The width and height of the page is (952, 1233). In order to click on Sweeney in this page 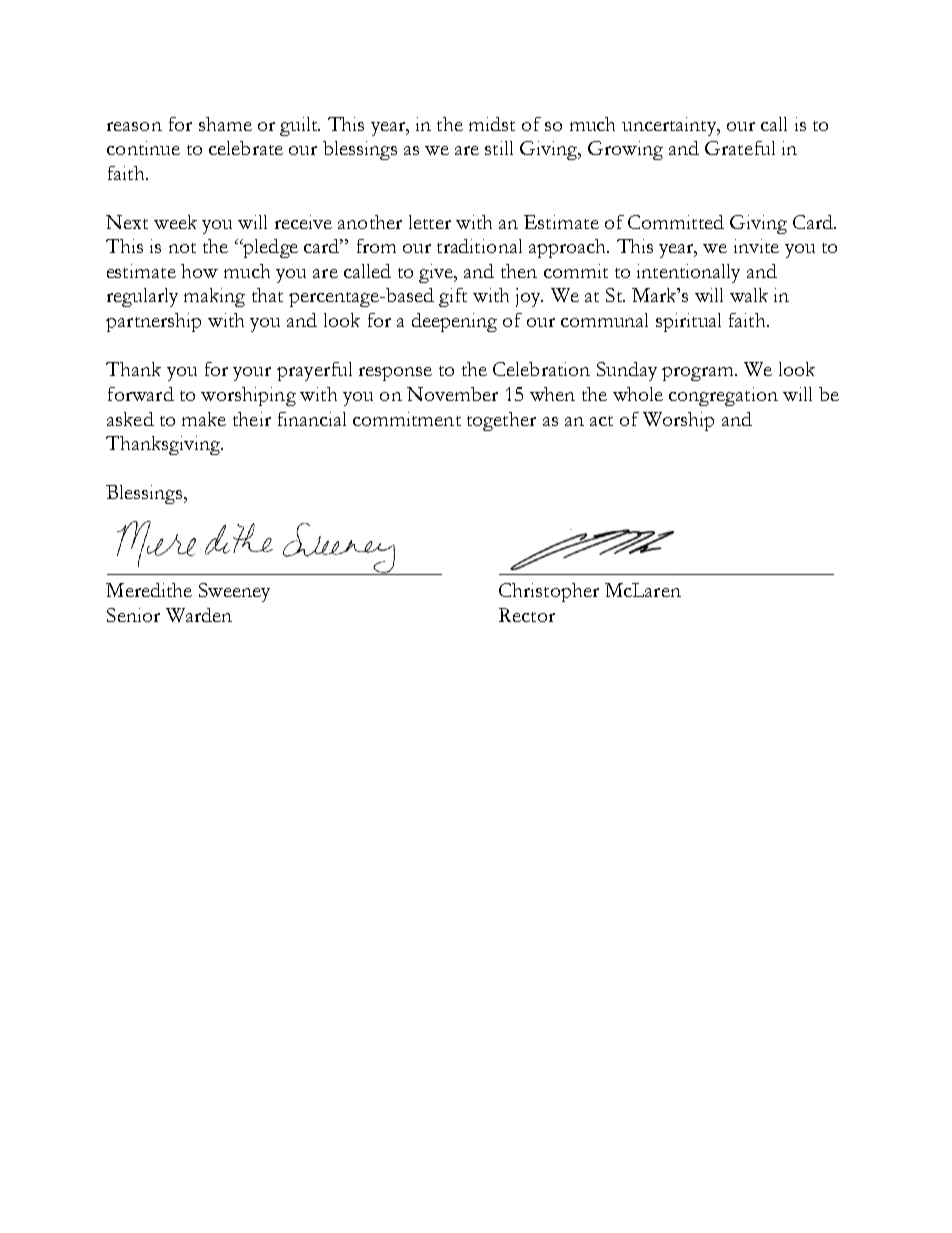, I will do `click(234, 592)`.
